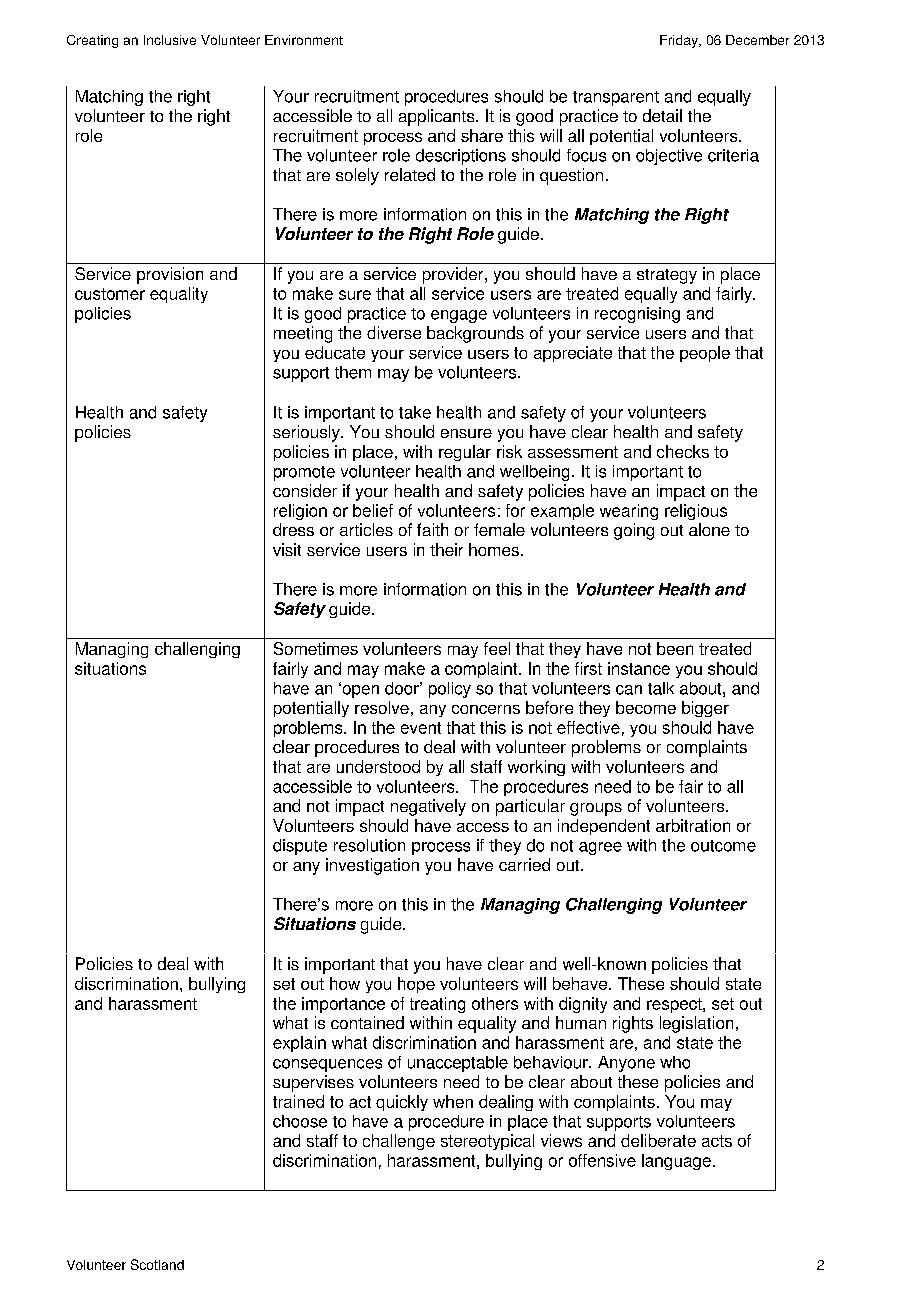  I want to click on Inclusive, so click(170, 40).
